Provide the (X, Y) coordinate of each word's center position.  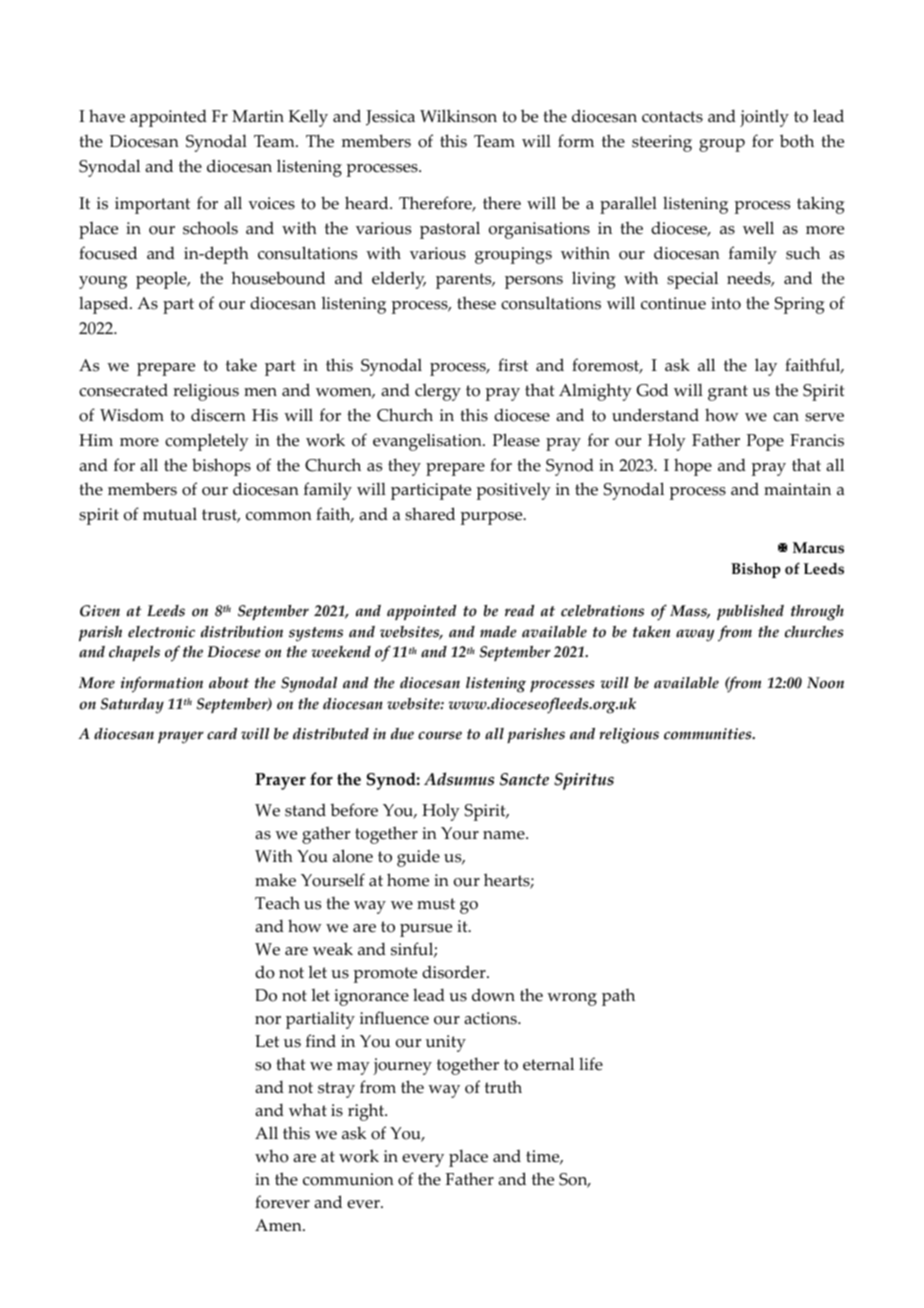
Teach (277, 903)
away (695, 635)
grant (728, 393)
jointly (764, 118)
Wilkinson (458, 116)
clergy (438, 392)
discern (218, 415)
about (229, 683)
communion (348, 1179)
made (498, 632)
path (618, 997)
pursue (426, 930)
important (152, 205)
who (272, 1156)
